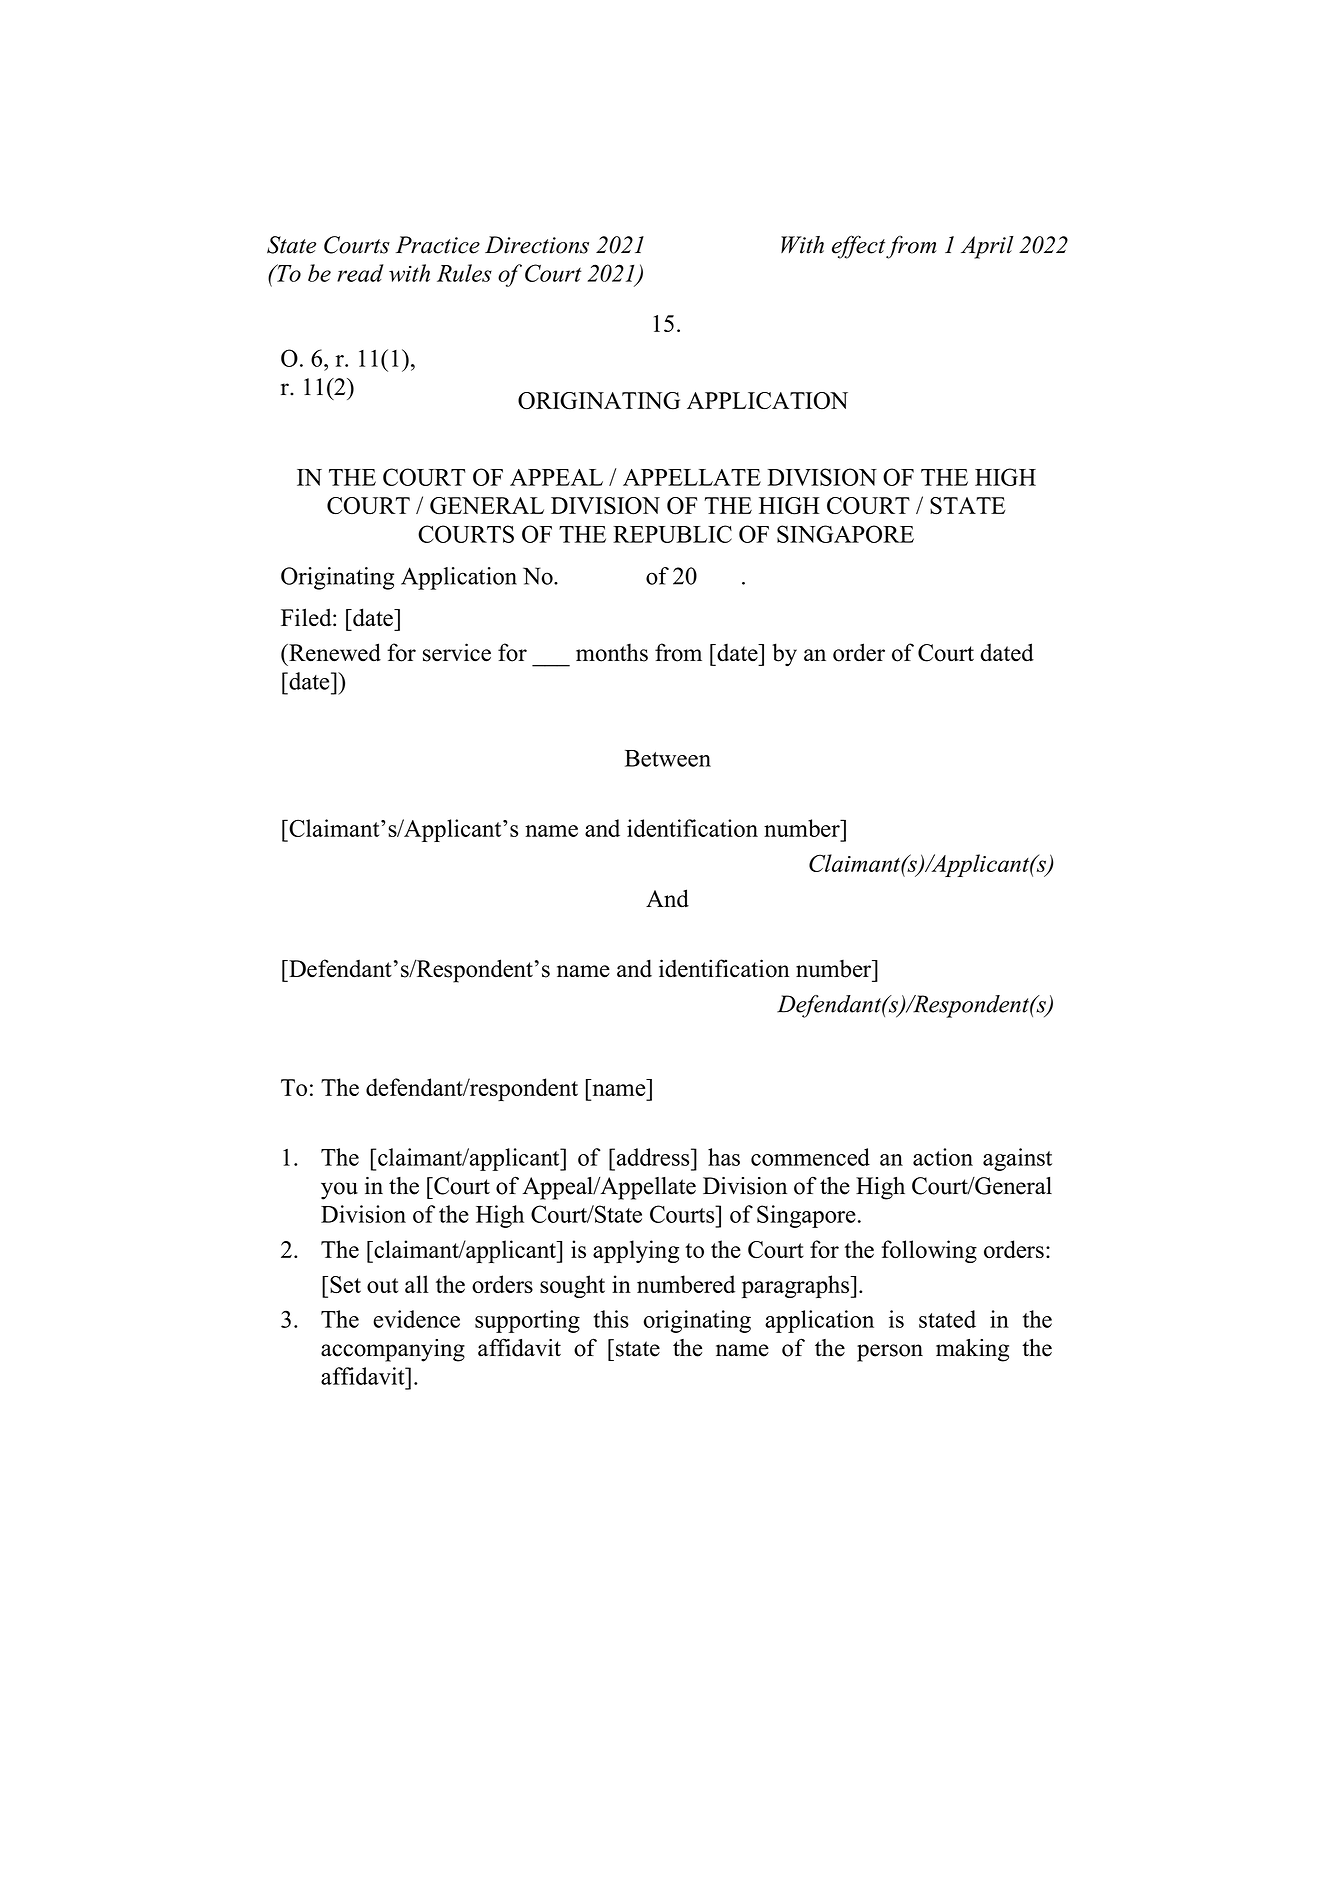  What do you see at coordinates (537, 245) in the document?
I see `Directions` at bounding box center [537, 245].
